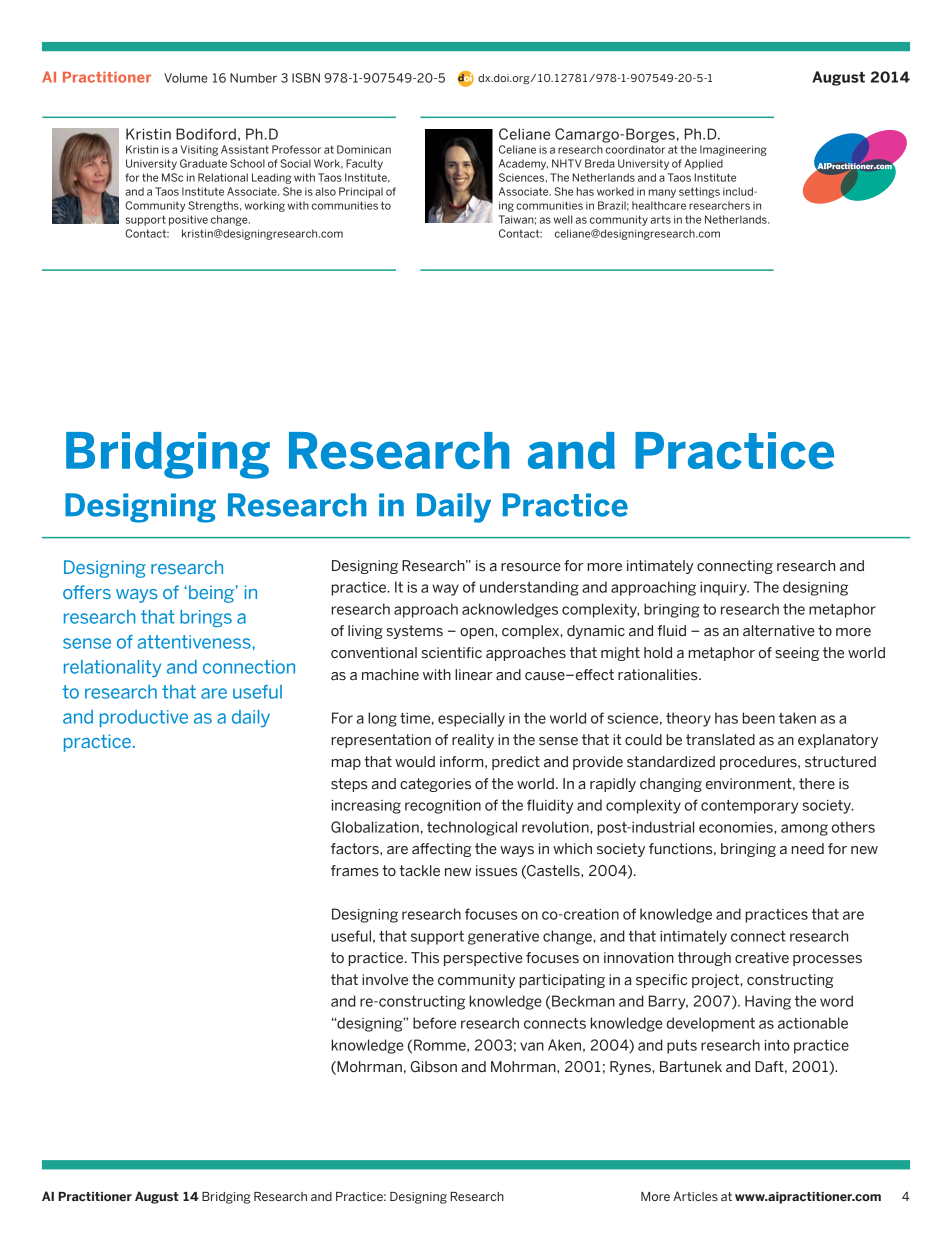  What do you see at coordinates (496, 871) in the screenshot?
I see `issues` at bounding box center [496, 871].
